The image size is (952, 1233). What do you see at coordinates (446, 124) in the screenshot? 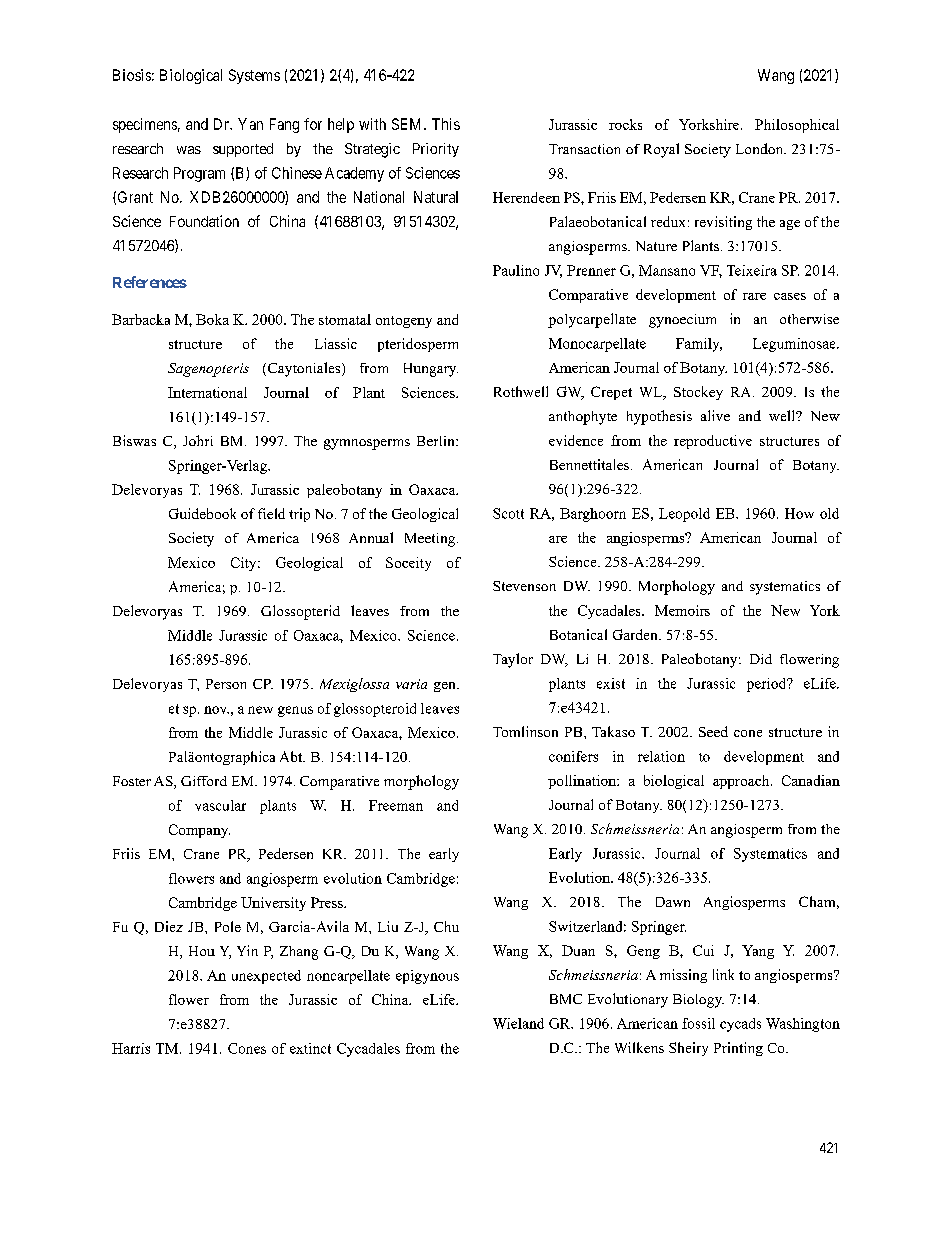
I see `This` at bounding box center [446, 124].
